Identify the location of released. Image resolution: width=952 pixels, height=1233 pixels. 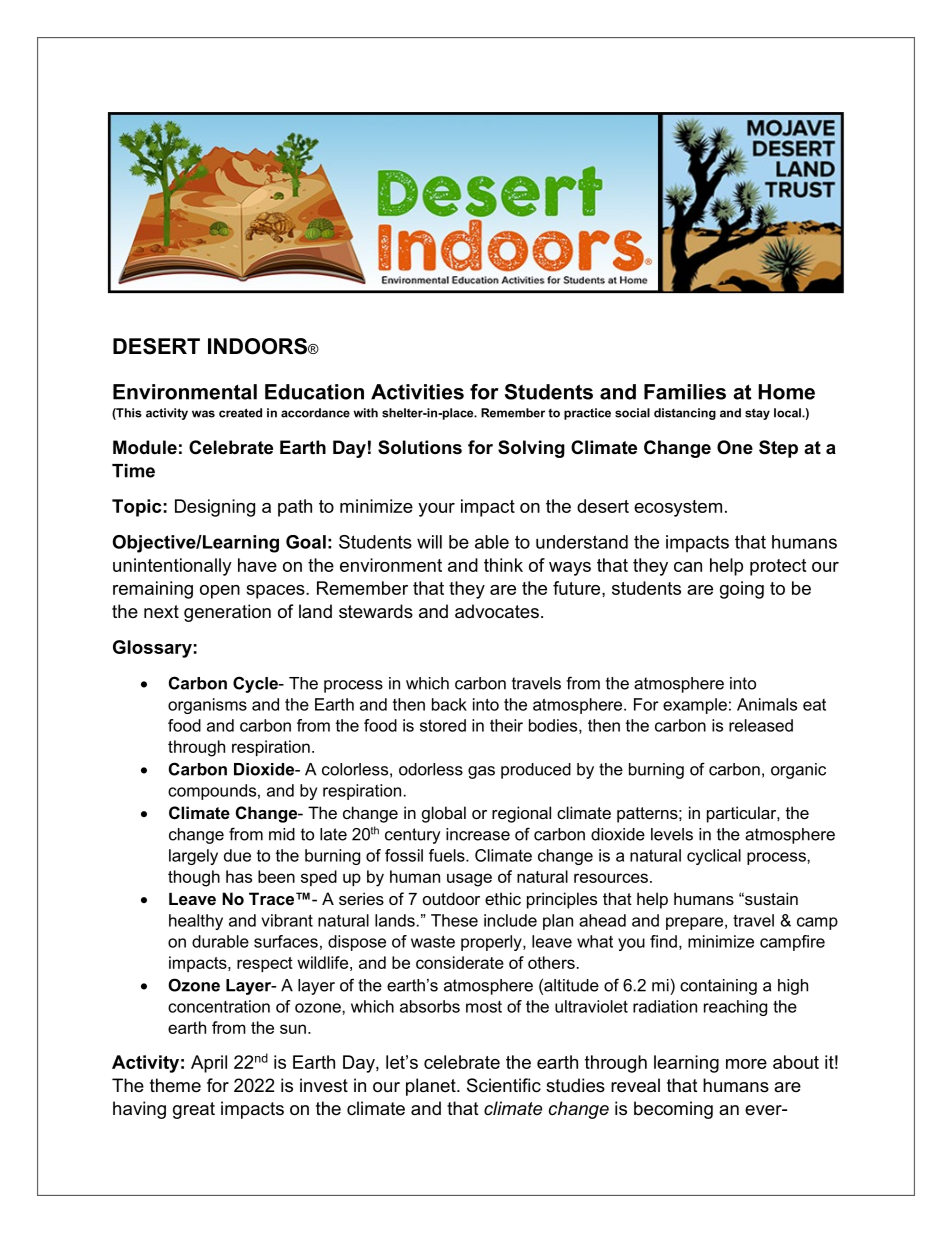
(761, 725).
